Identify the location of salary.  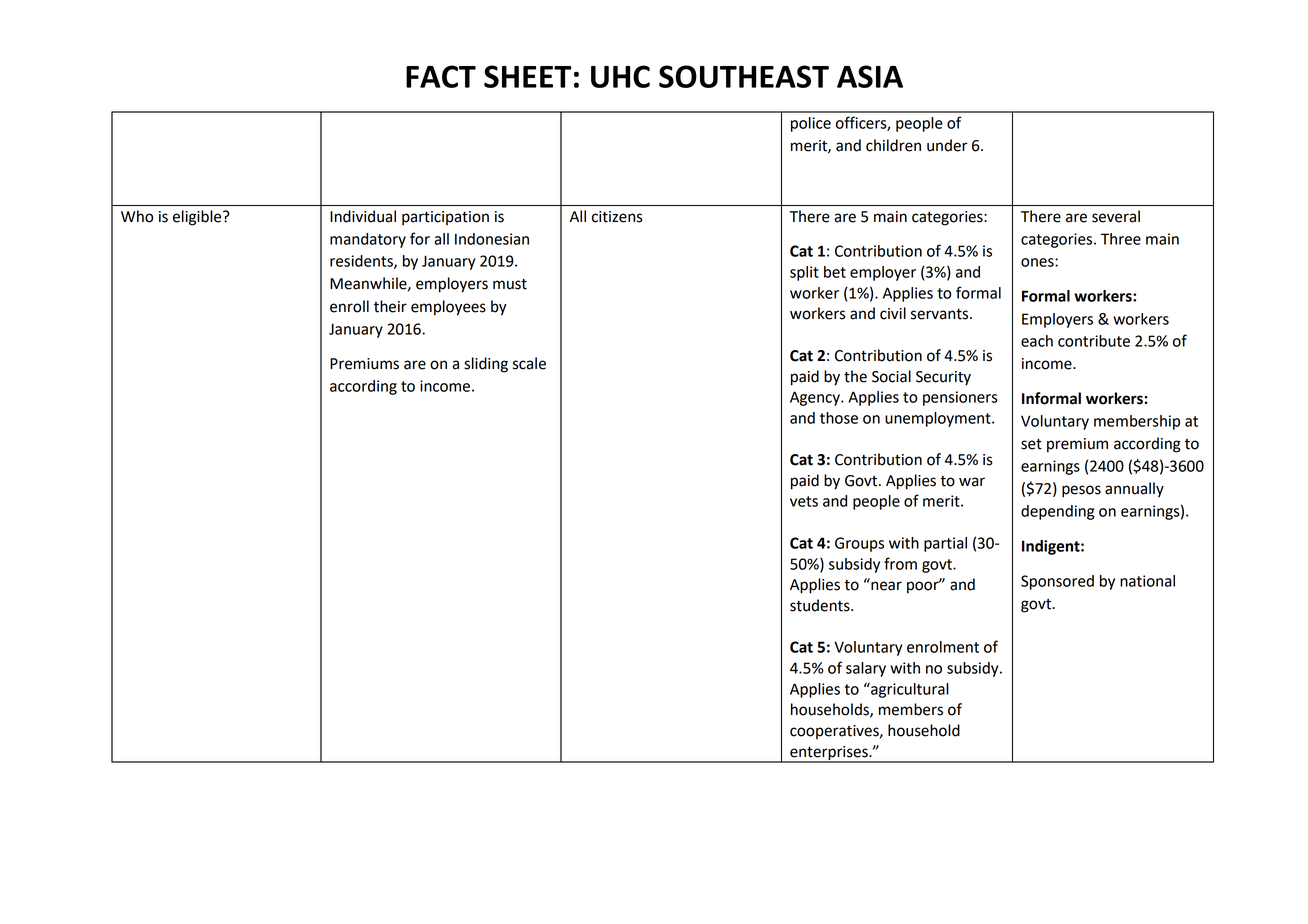
(866, 669).
